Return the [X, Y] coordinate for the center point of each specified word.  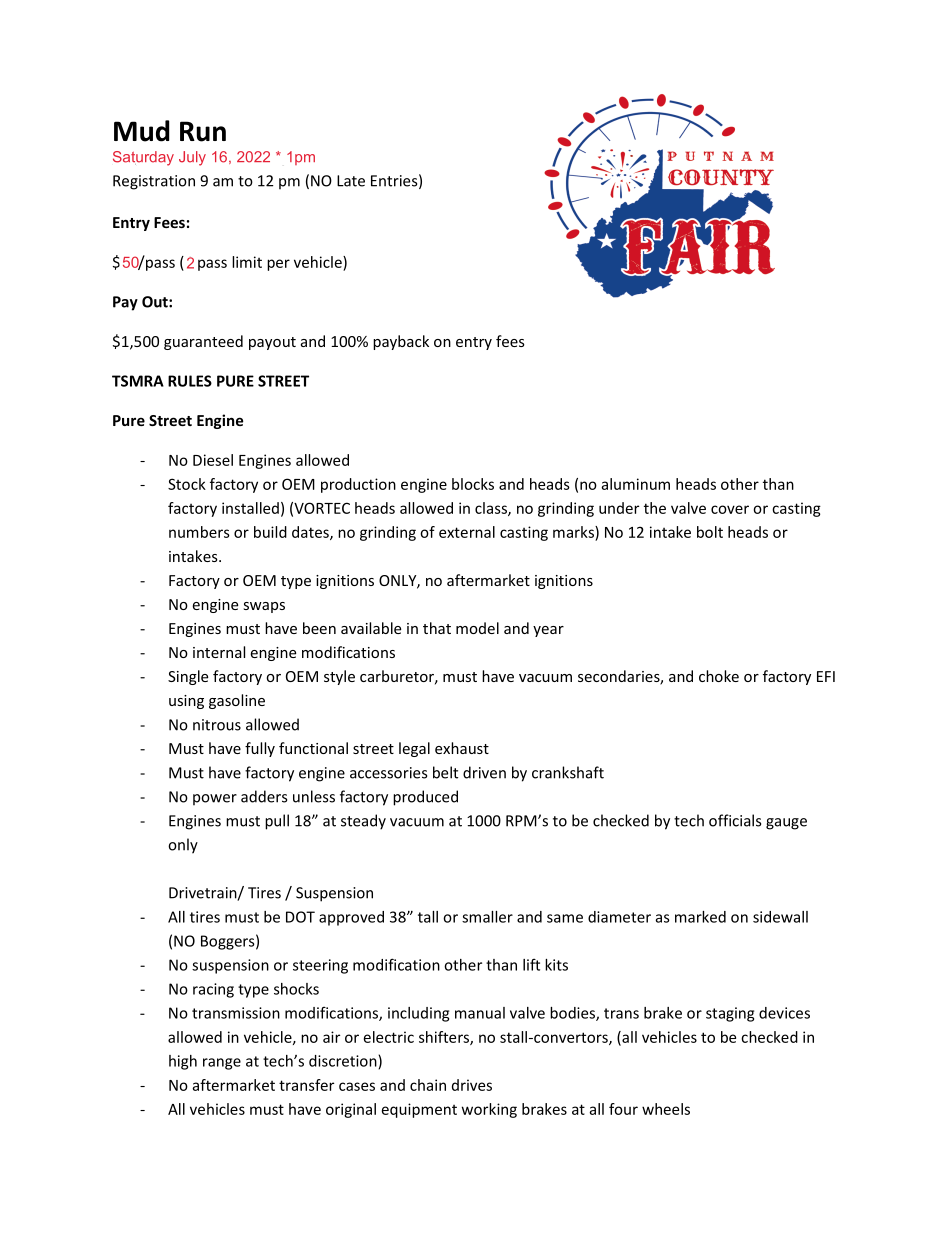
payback [401, 342]
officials [735, 820]
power [215, 800]
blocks [473, 484]
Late [351, 181]
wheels [666, 1109]
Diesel [213, 460]
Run [203, 131]
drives [472, 1085]
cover [730, 509]
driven [484, 772]
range [222, 1064]
